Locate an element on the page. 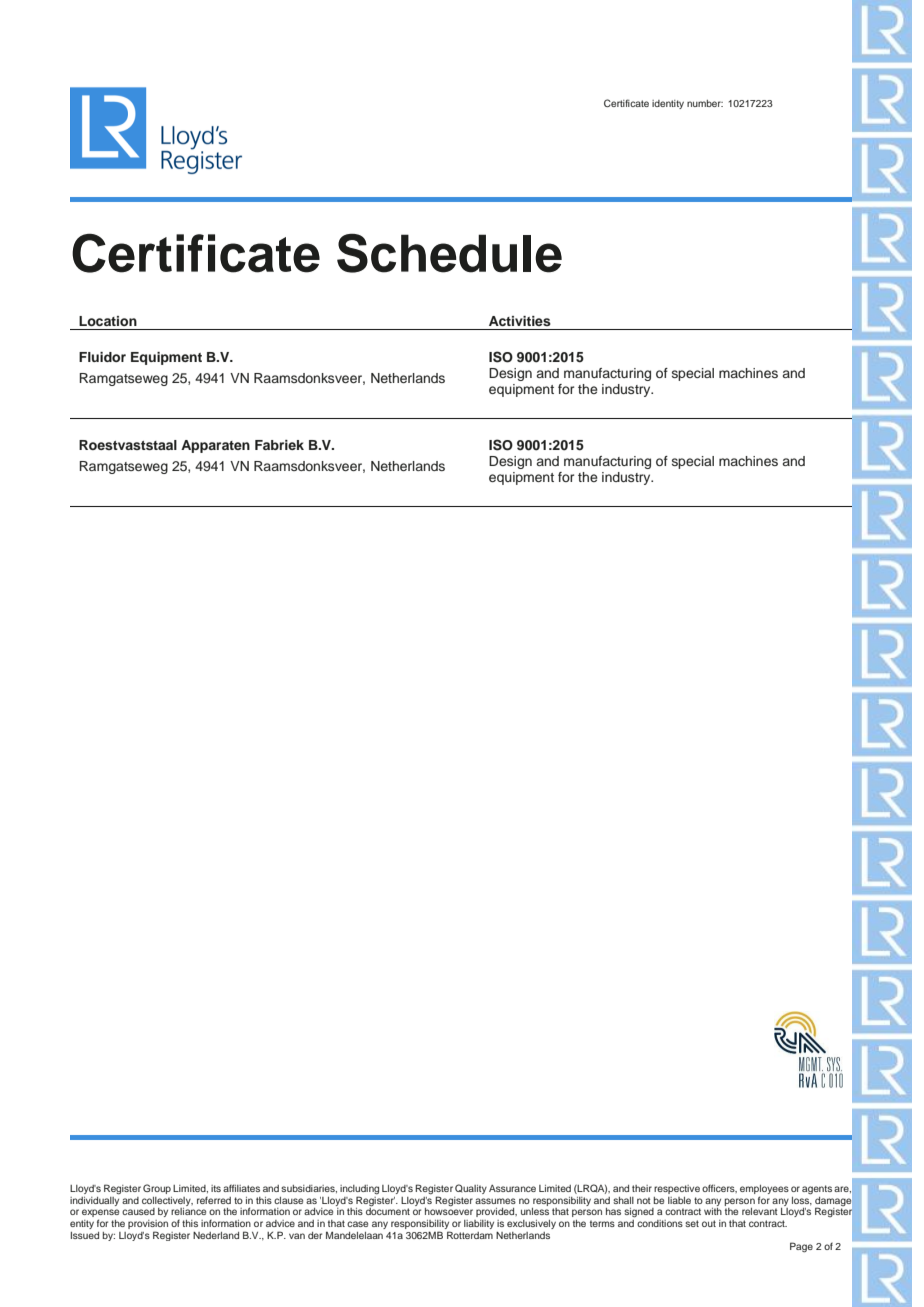 This document has height=1307, width=924. Quality is located at coordinates (471, 1189).
